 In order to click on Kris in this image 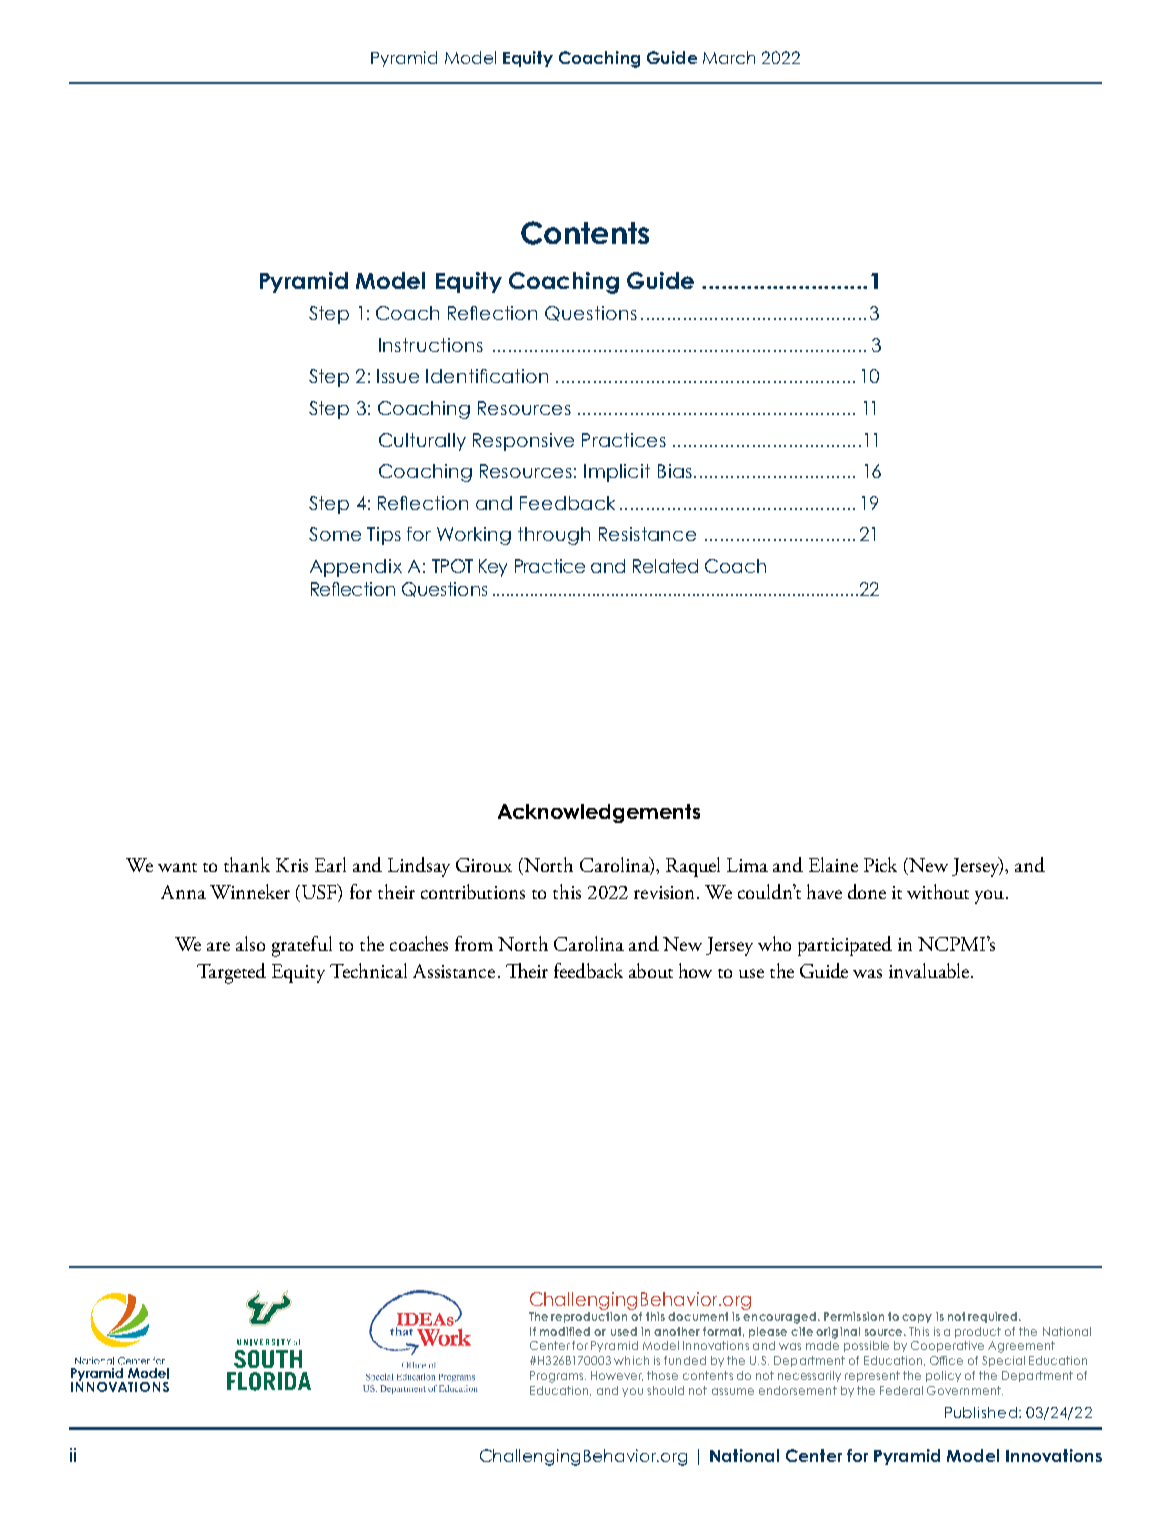, I will do `click(292, 865)`.
